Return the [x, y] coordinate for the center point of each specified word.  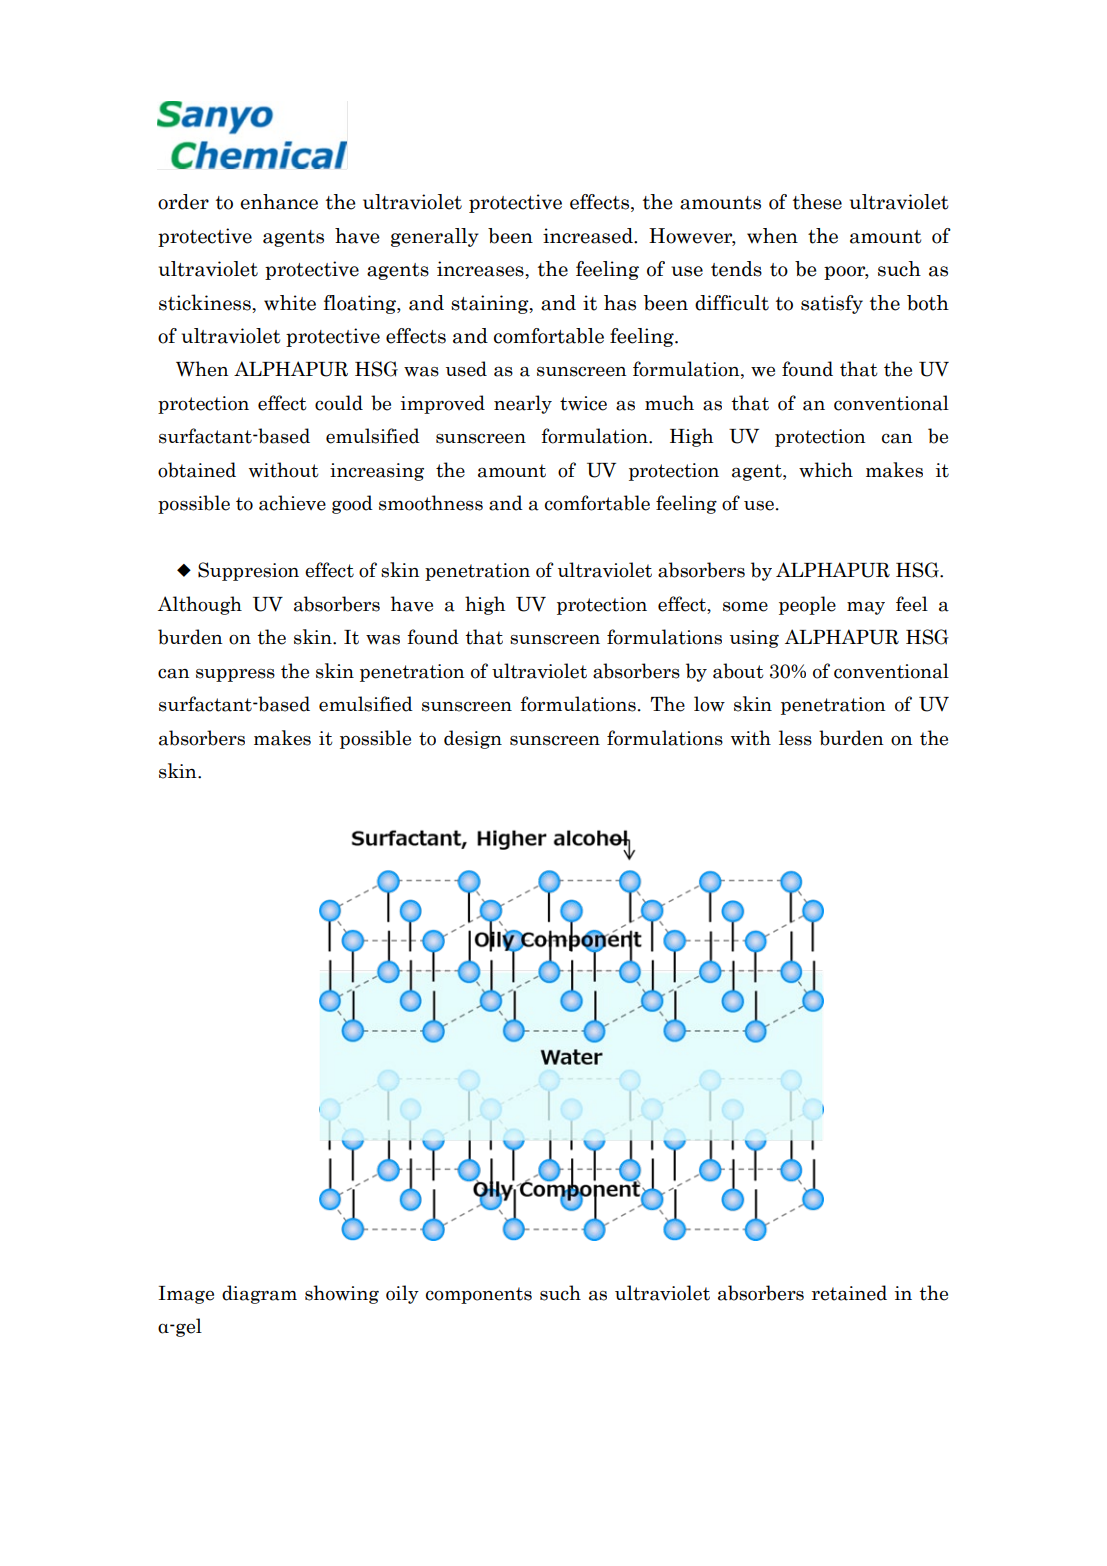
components [479, 1295]
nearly [523, 404]
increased [589, 236]
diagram [259, 1294]
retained [849, 1293]
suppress [235, 675]
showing [342, 1294]
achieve [292, 503]
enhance [279, 202]
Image [186, 1295]
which [826, 470]
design [473, 739]
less [795, 738]
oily [402, 1294]
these [817, 202]
